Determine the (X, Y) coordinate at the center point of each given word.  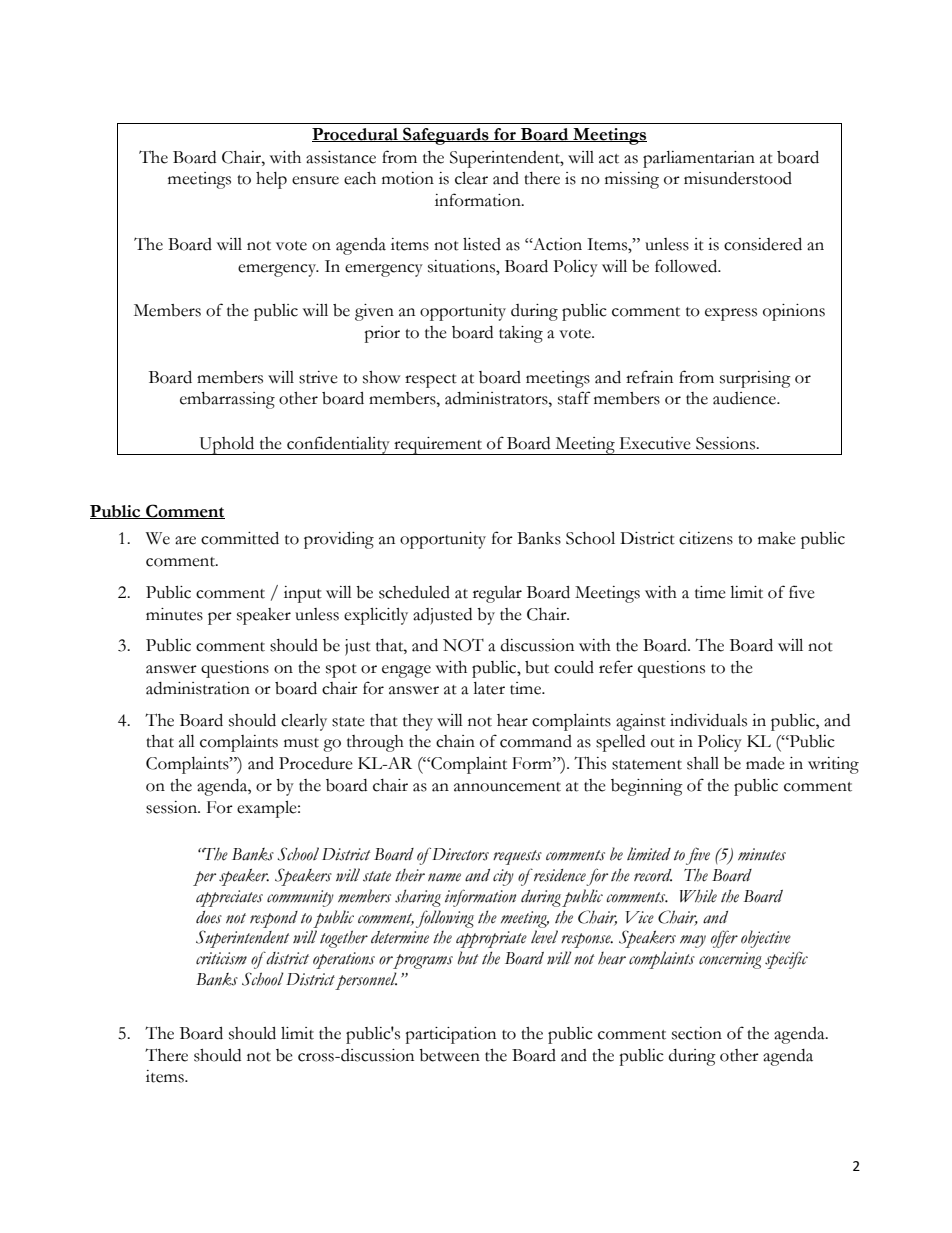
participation (450, 1035)
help (271, 180)
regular (497, 594)
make (777, 538)
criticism (221, 958)
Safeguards (446, 136)
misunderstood (738, 178)
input (303, 594)
